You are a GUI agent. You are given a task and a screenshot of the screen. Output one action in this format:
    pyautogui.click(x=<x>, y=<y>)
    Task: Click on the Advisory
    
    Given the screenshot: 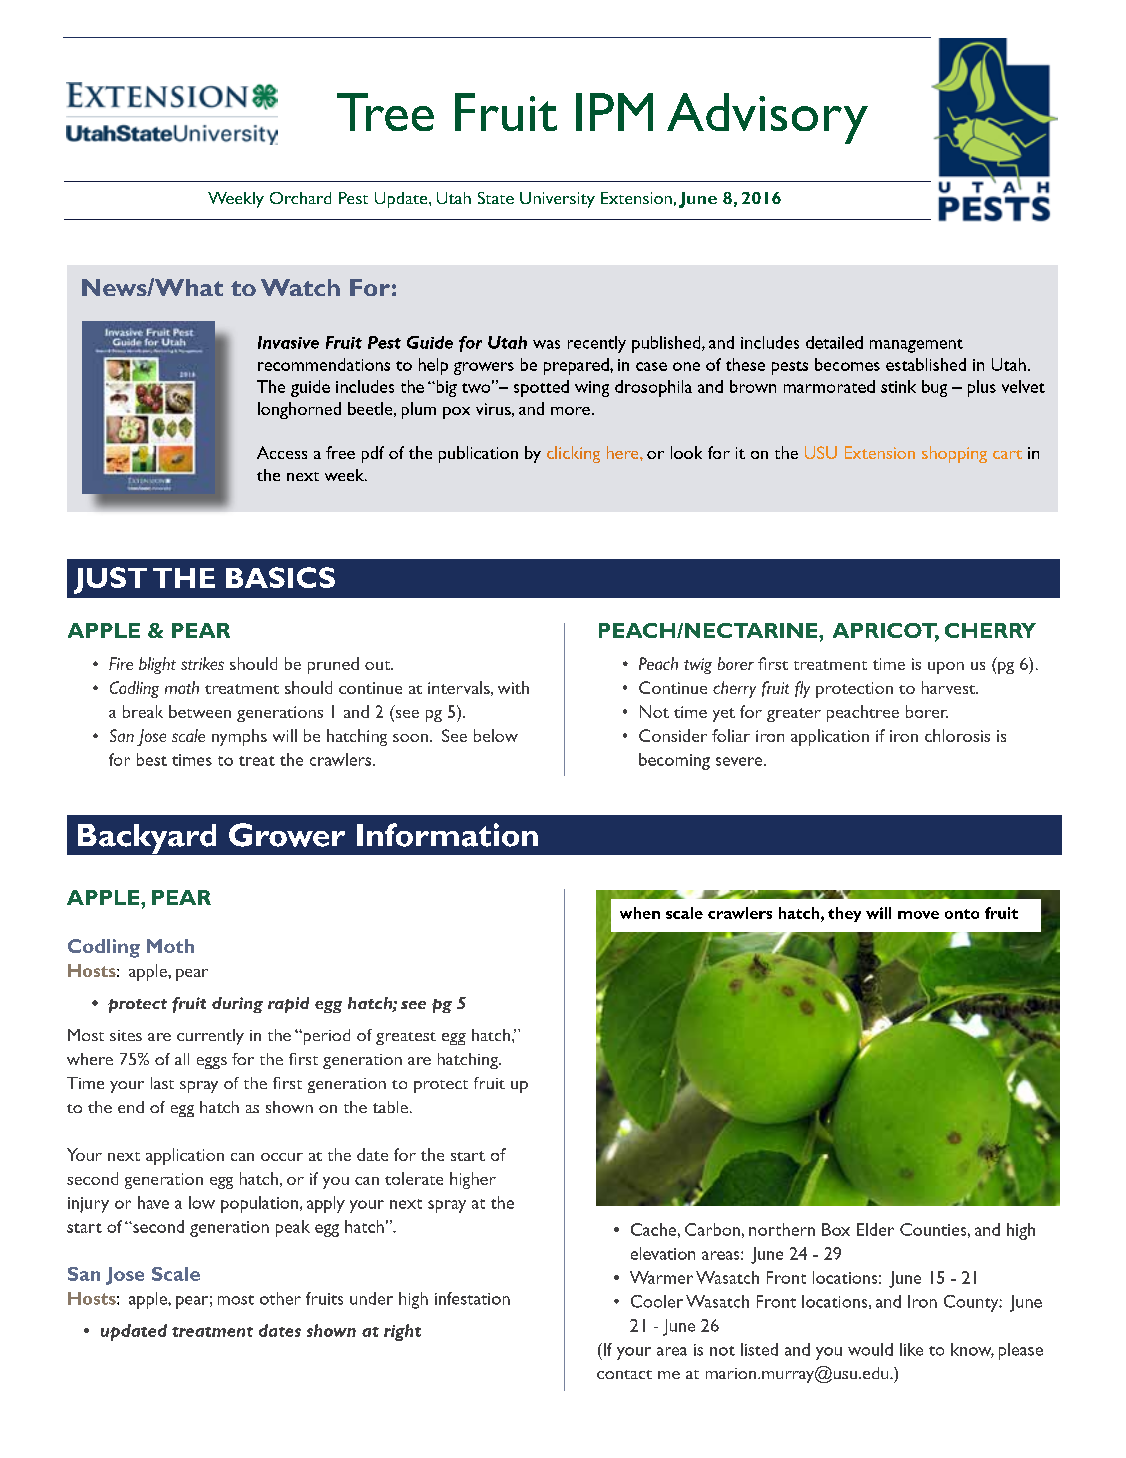 What is the action you would take?
    pyautogui.click(x=767, y=118)
